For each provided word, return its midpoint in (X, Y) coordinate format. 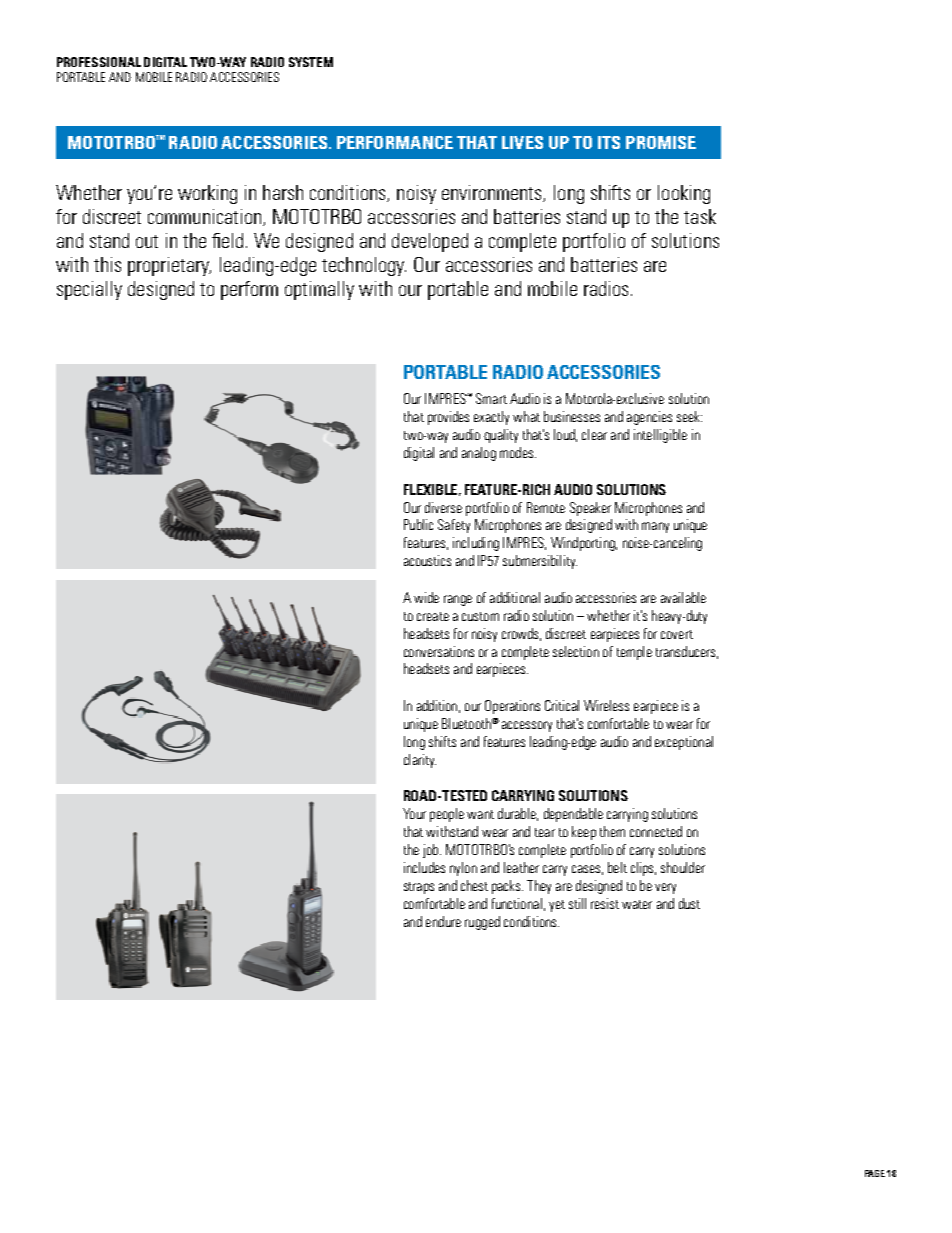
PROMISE (661, 142)
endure (443, 921)
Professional (99, 62)
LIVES (522, 142)
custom (480, 616)
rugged (482, 923)
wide (426, 597)
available (683, 597)
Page (875, 1173)
